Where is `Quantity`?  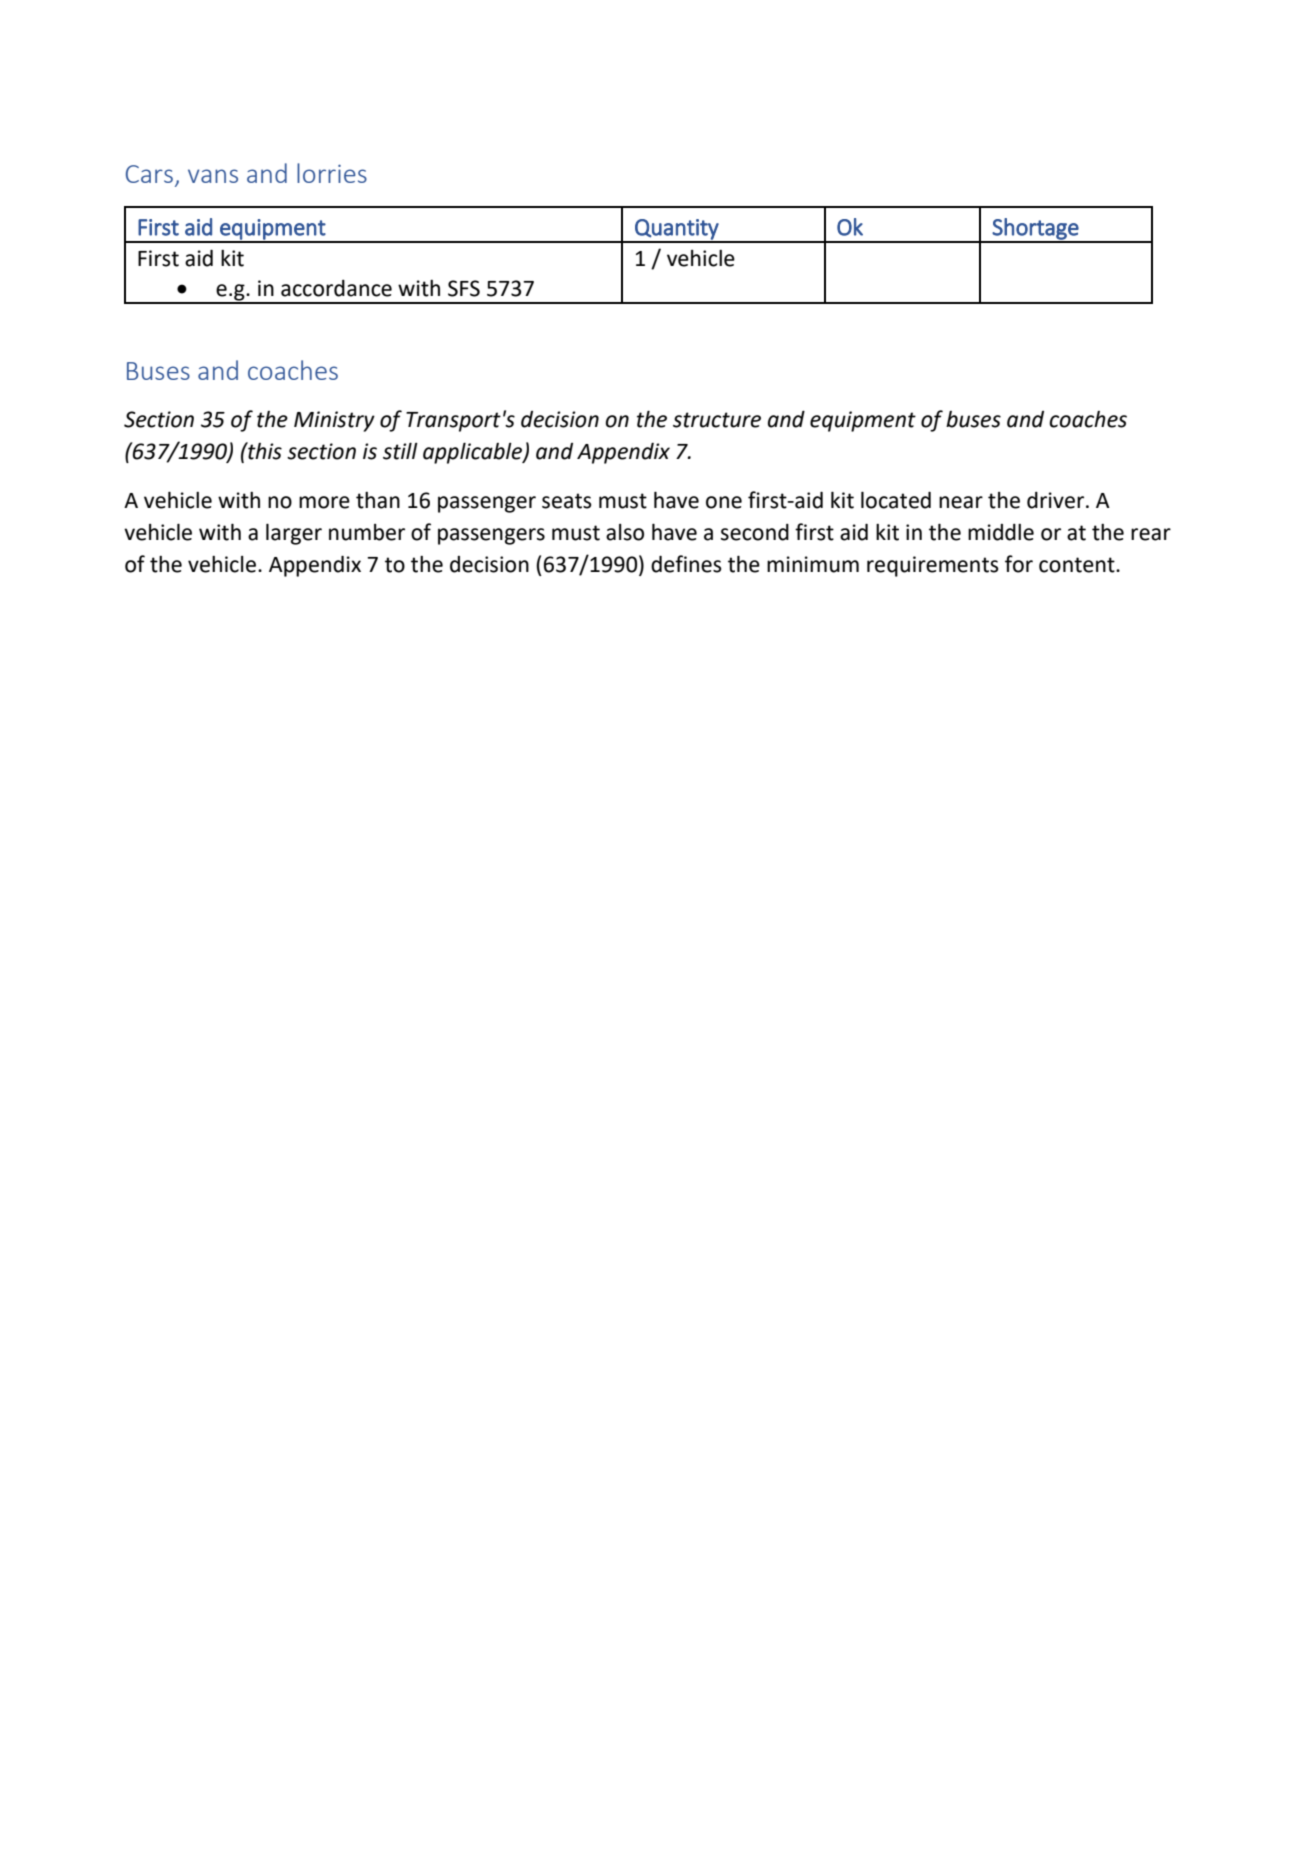 Quantity is located at coordinates (677, 230).
